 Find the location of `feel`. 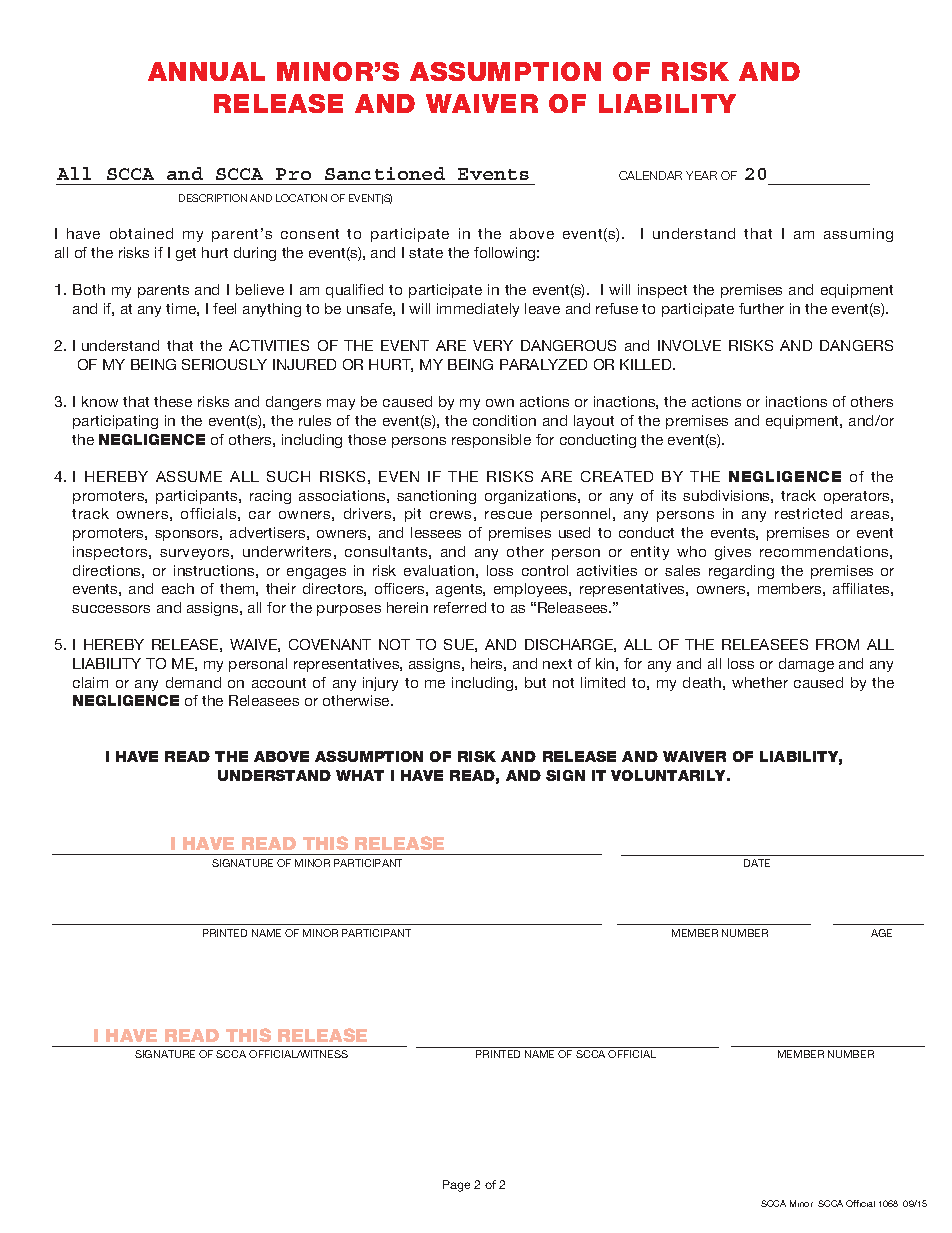

feel is located at coordinates (224, 308).
